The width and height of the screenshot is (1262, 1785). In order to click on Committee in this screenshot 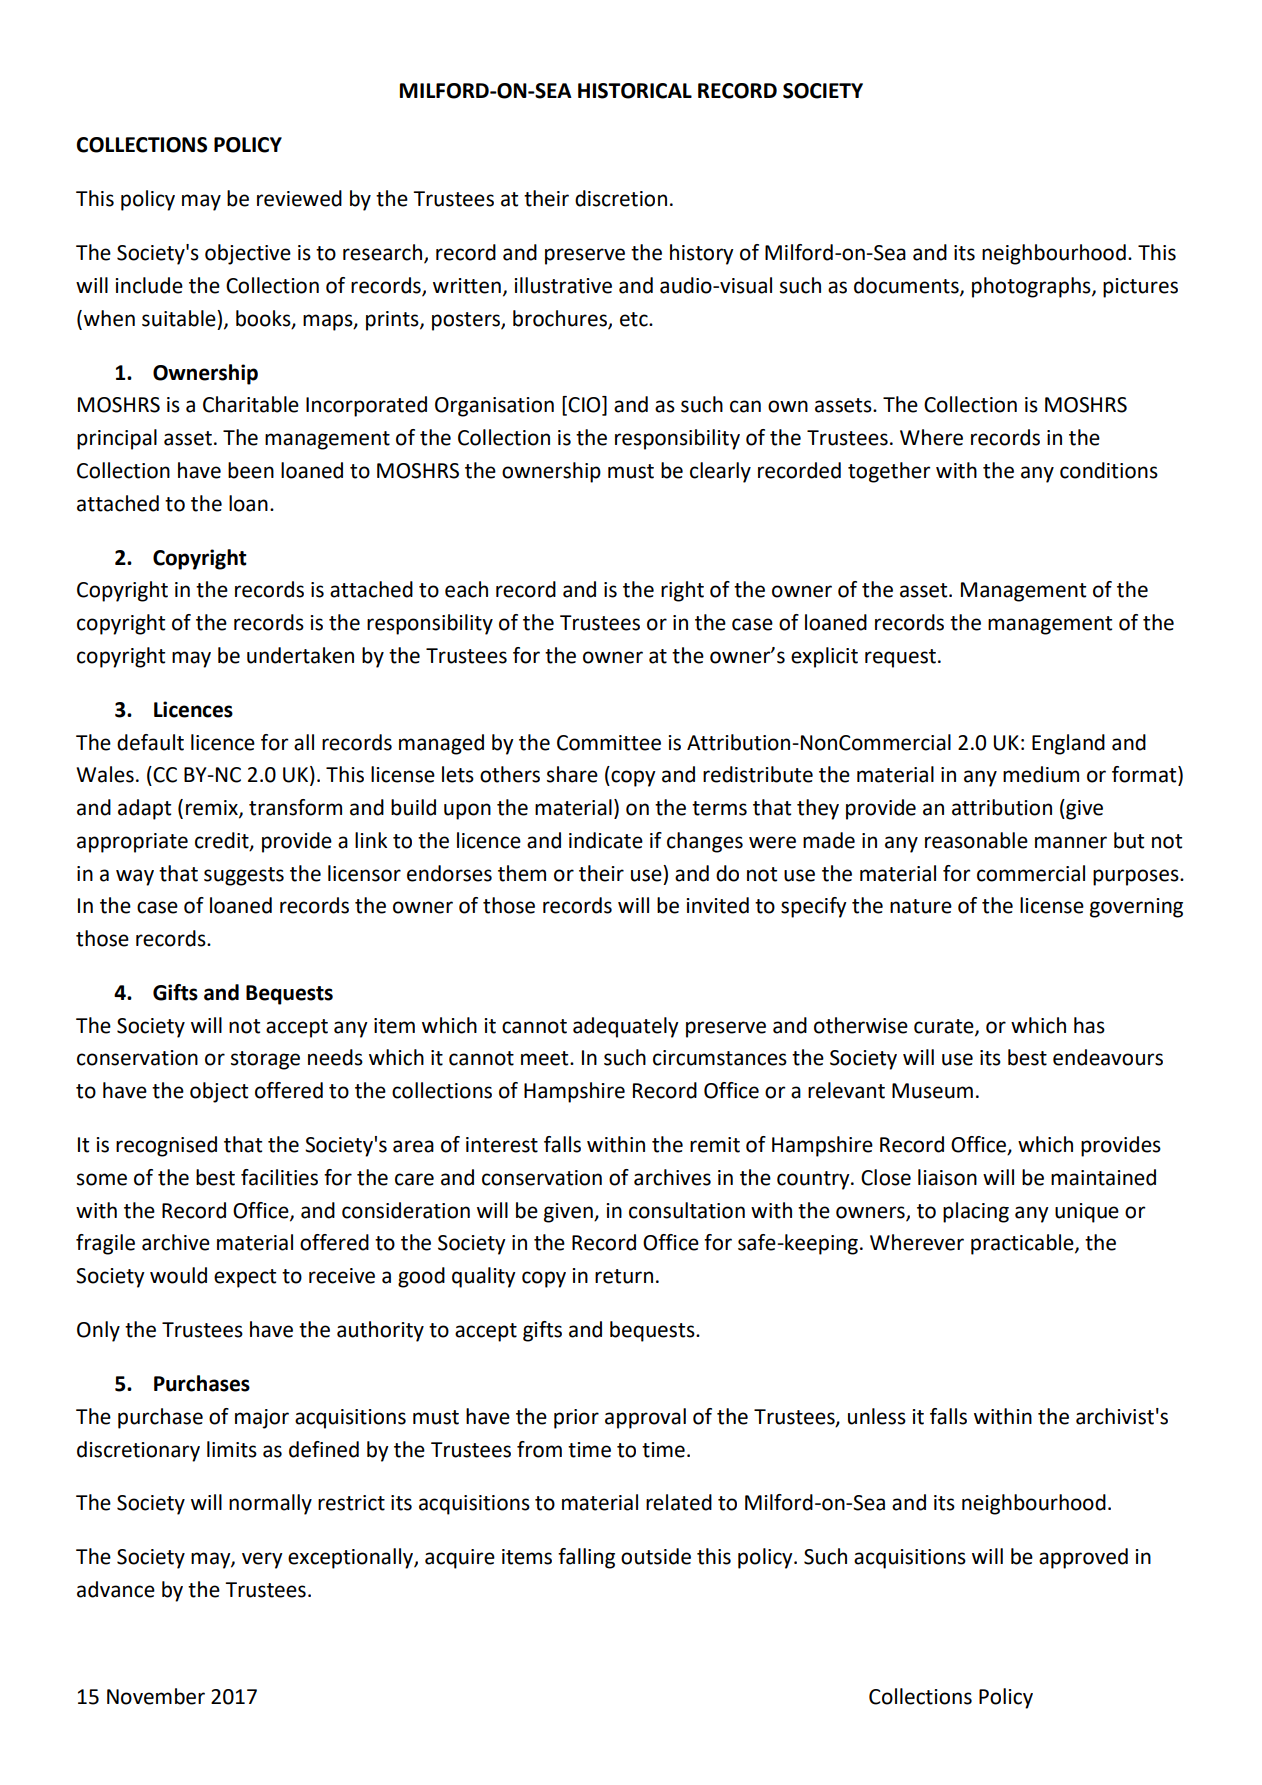, I will do `click(609, 743)`.
